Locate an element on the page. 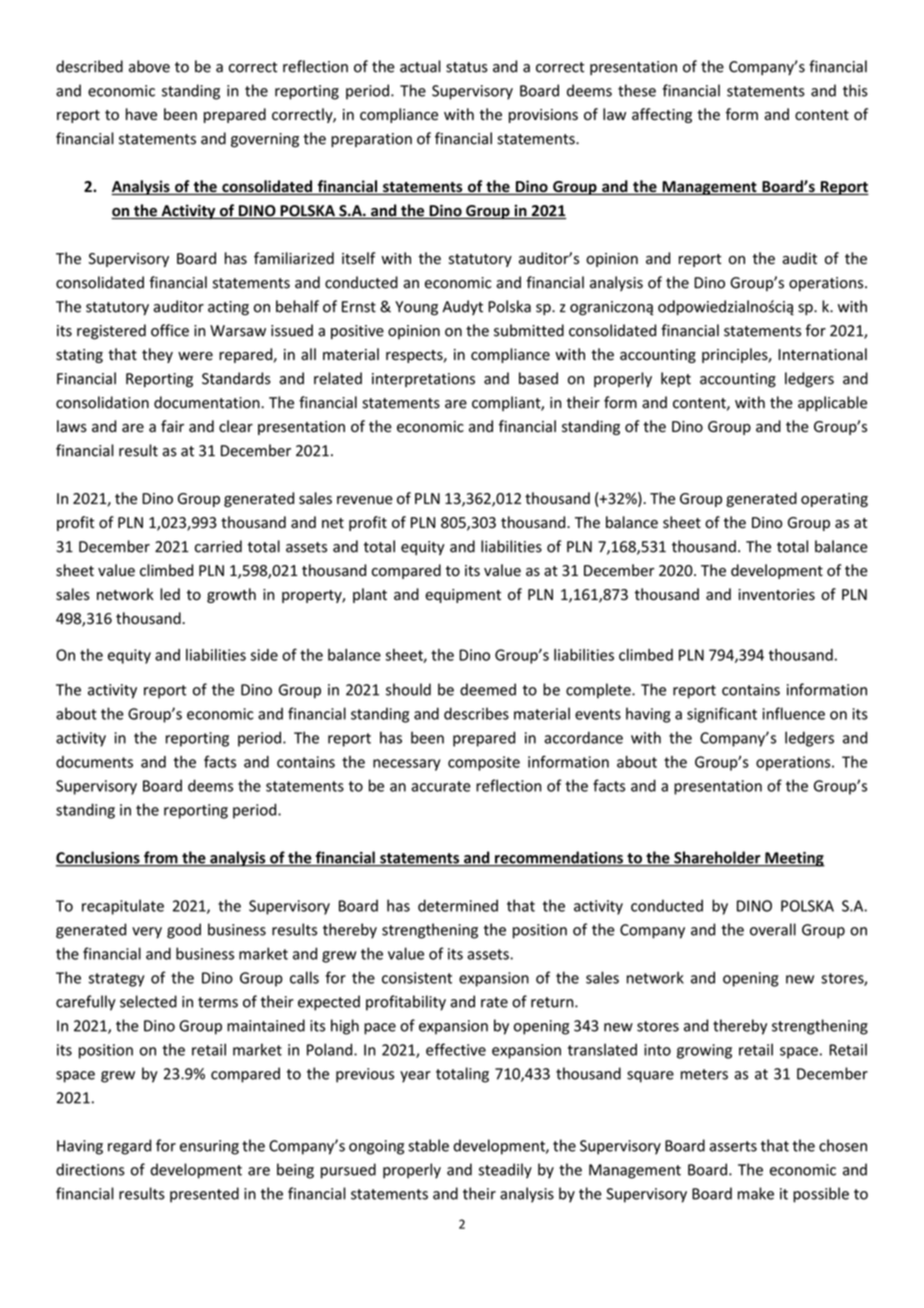 The image size is (924, 1308). operating is located at coordinates (834, 500).
